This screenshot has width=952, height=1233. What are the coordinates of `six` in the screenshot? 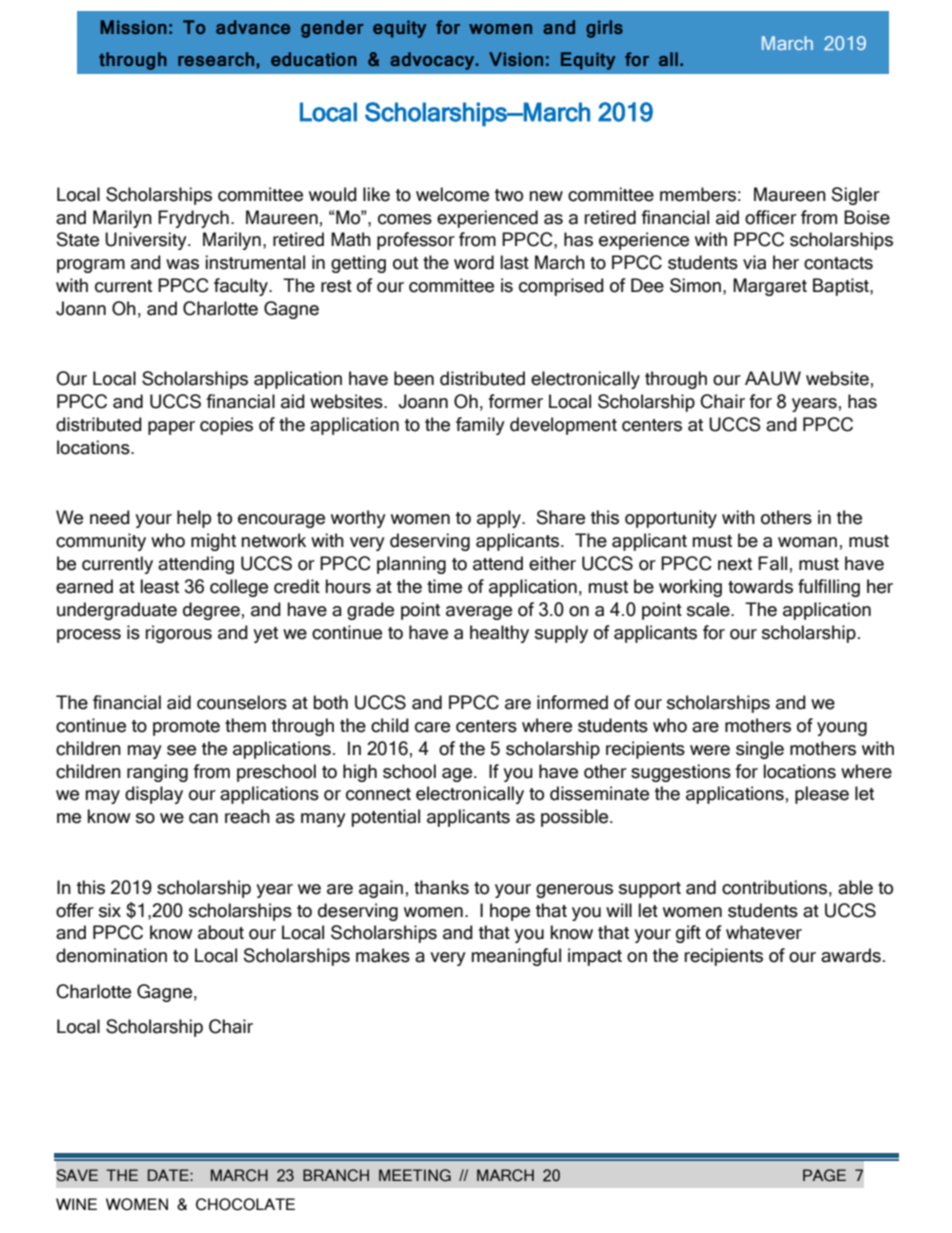 It's located at (110, 910).
